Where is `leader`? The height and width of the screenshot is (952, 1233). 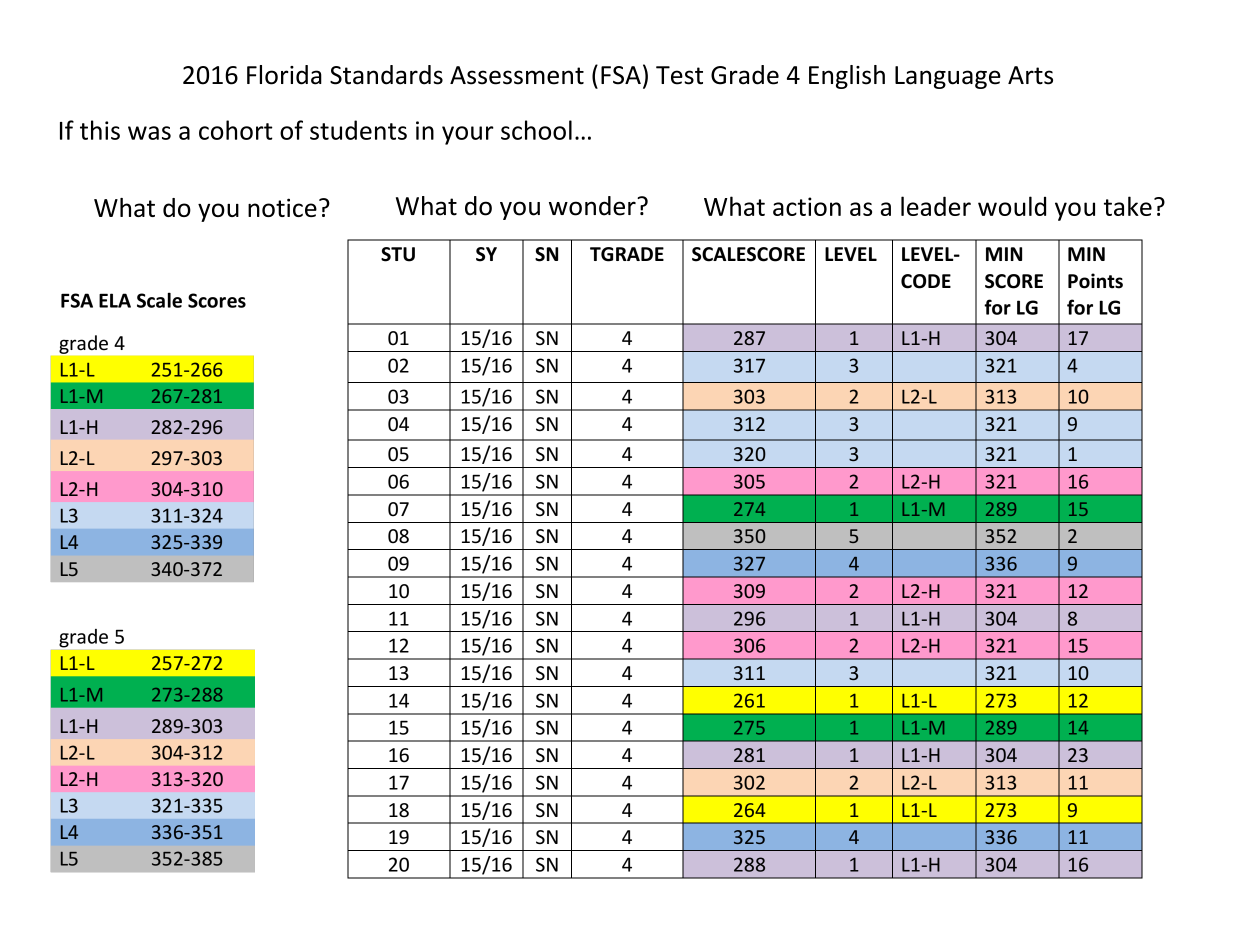
leader is located at coordinates (936, 206).
